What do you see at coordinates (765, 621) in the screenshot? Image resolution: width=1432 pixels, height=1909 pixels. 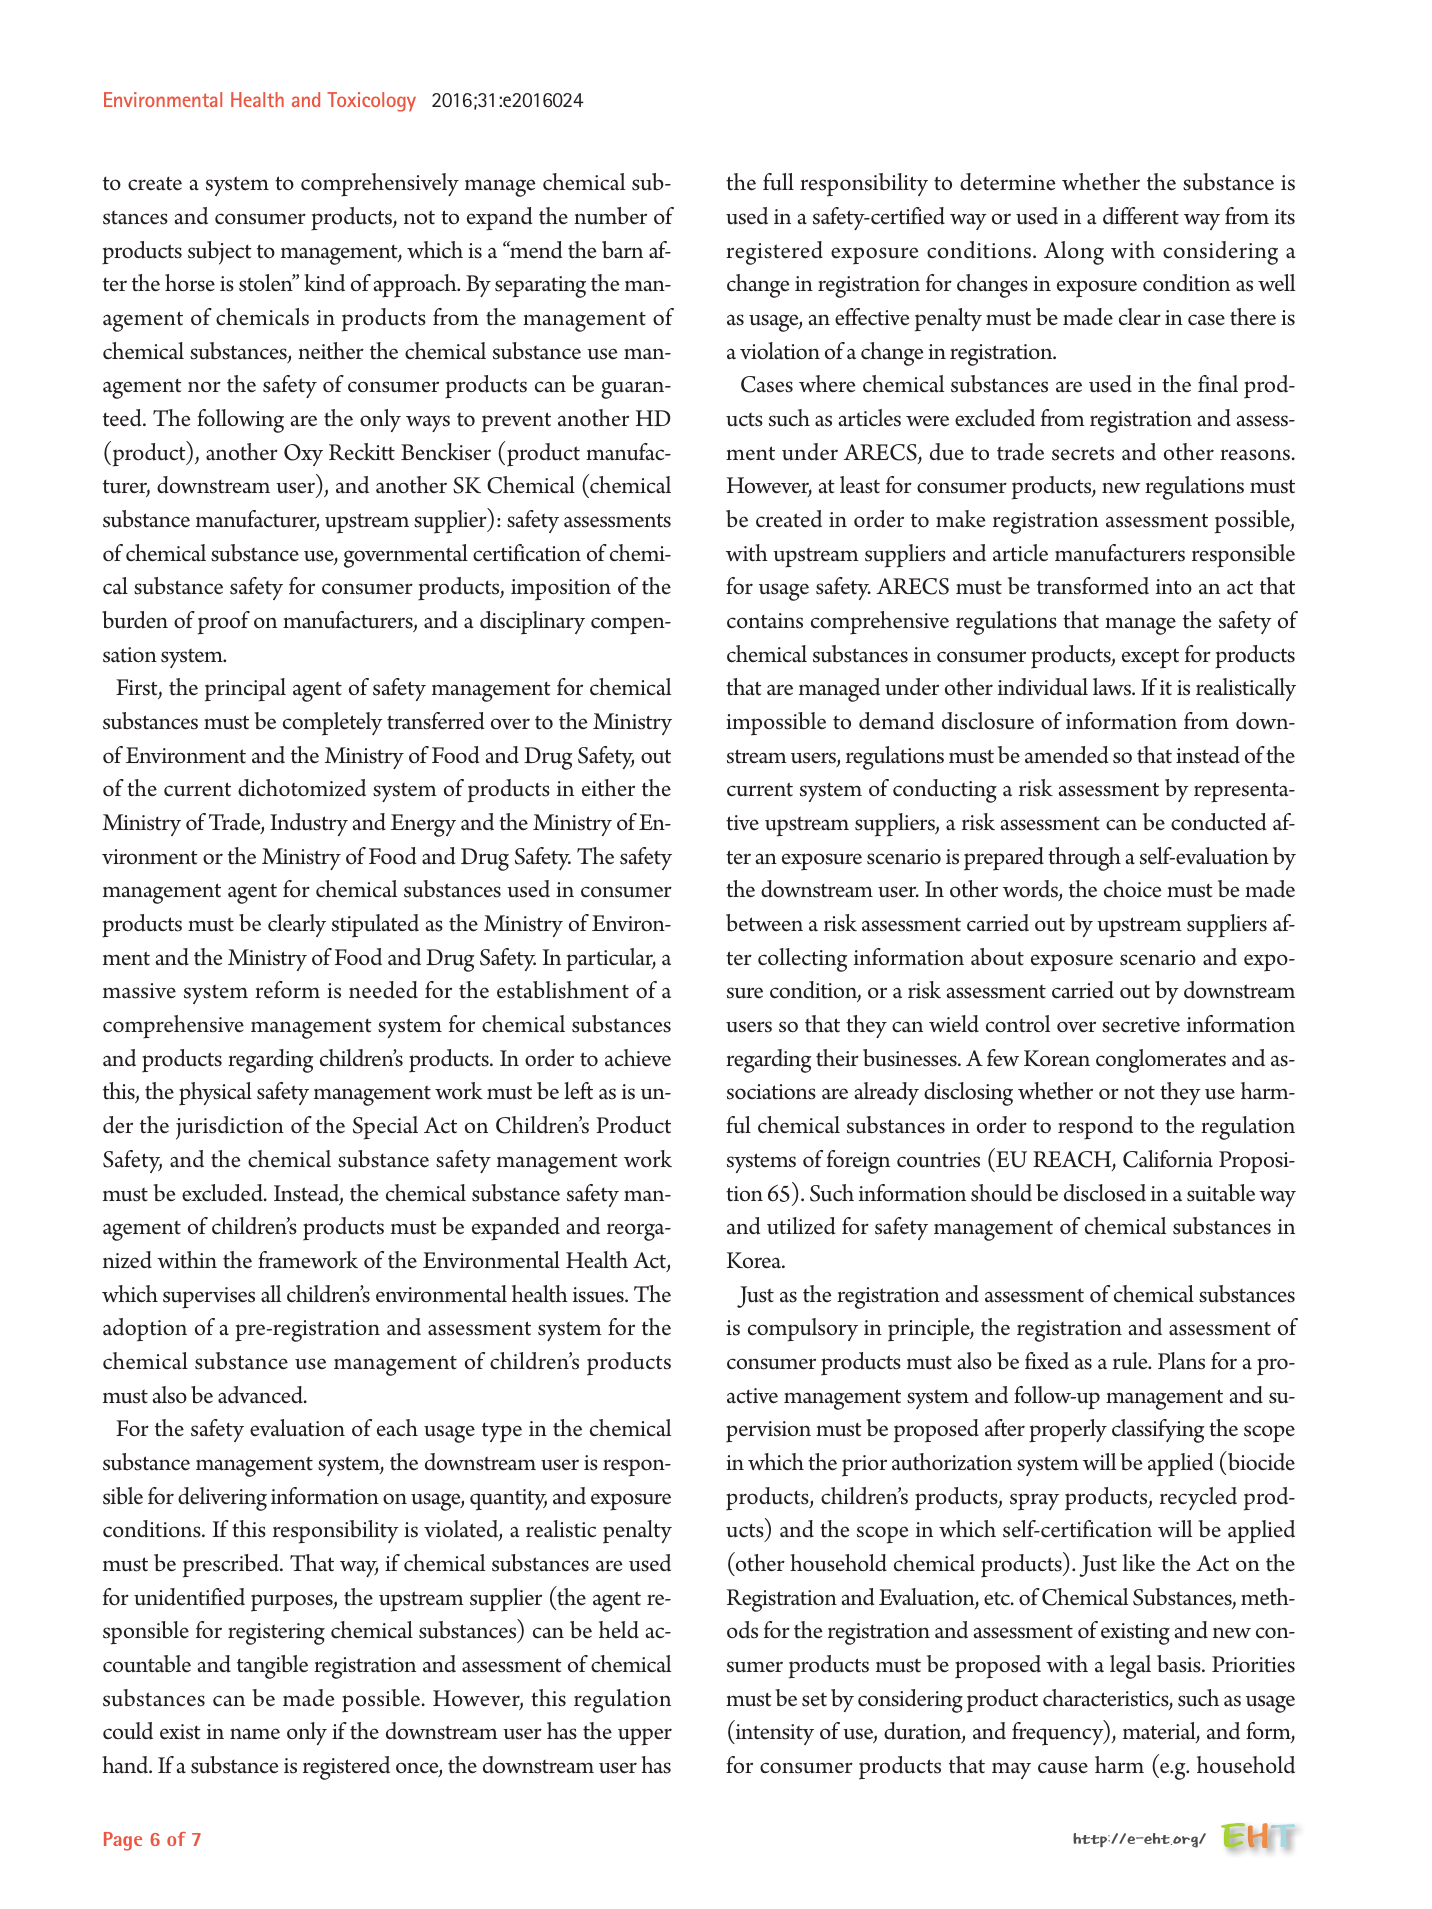 I see `contains` at bounding box center [765, 621].
